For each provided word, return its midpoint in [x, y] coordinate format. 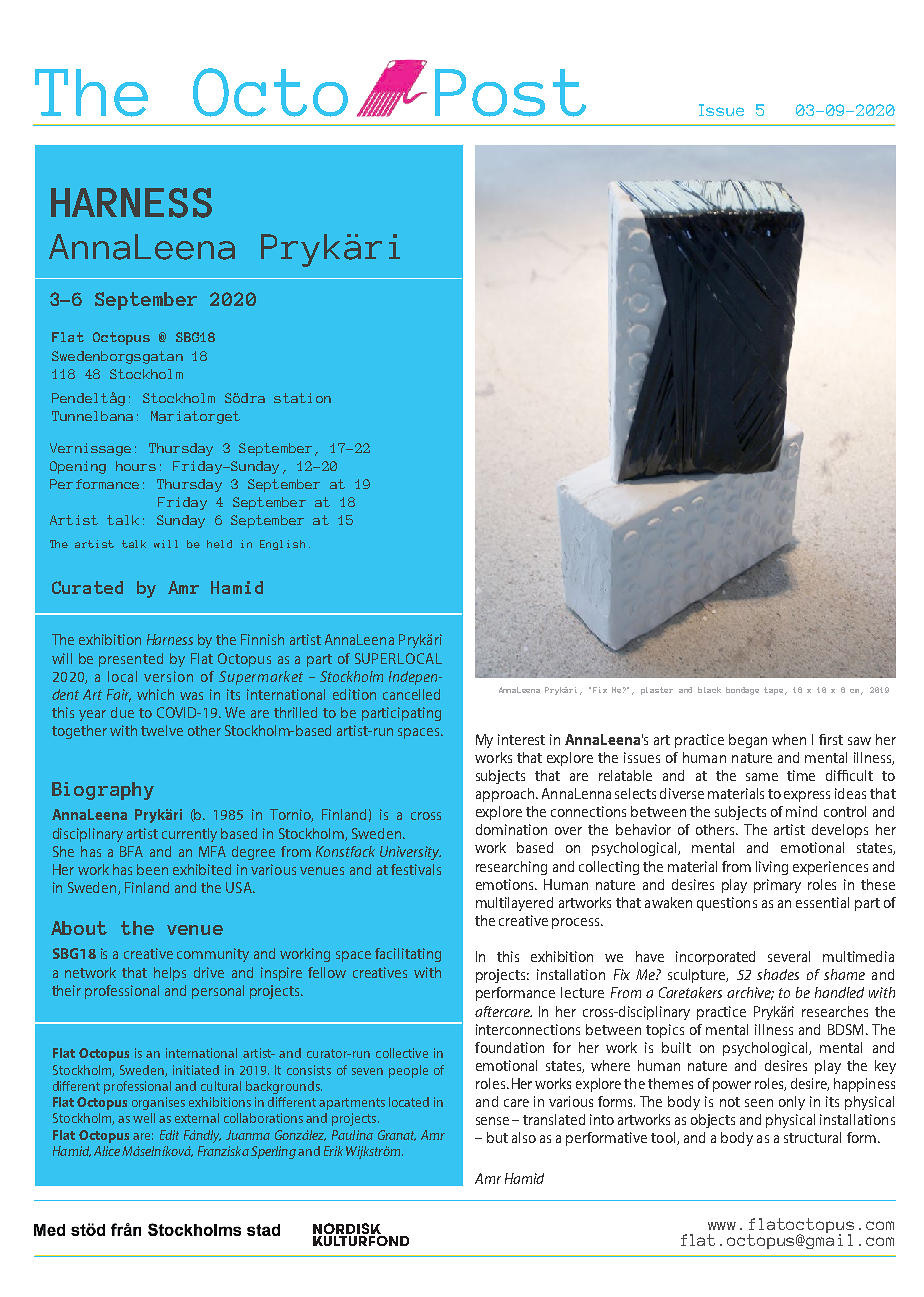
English [282, 545]
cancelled [411, 694]
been [152, 869]
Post [510, 93]
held [219, 544]
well [144, 1118]
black [709, 690]
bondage [742, 691]
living [772, 868]
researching [511, 868]
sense [494, 1121]
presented [131, 660]
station [302, 398]
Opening [78, 467]
